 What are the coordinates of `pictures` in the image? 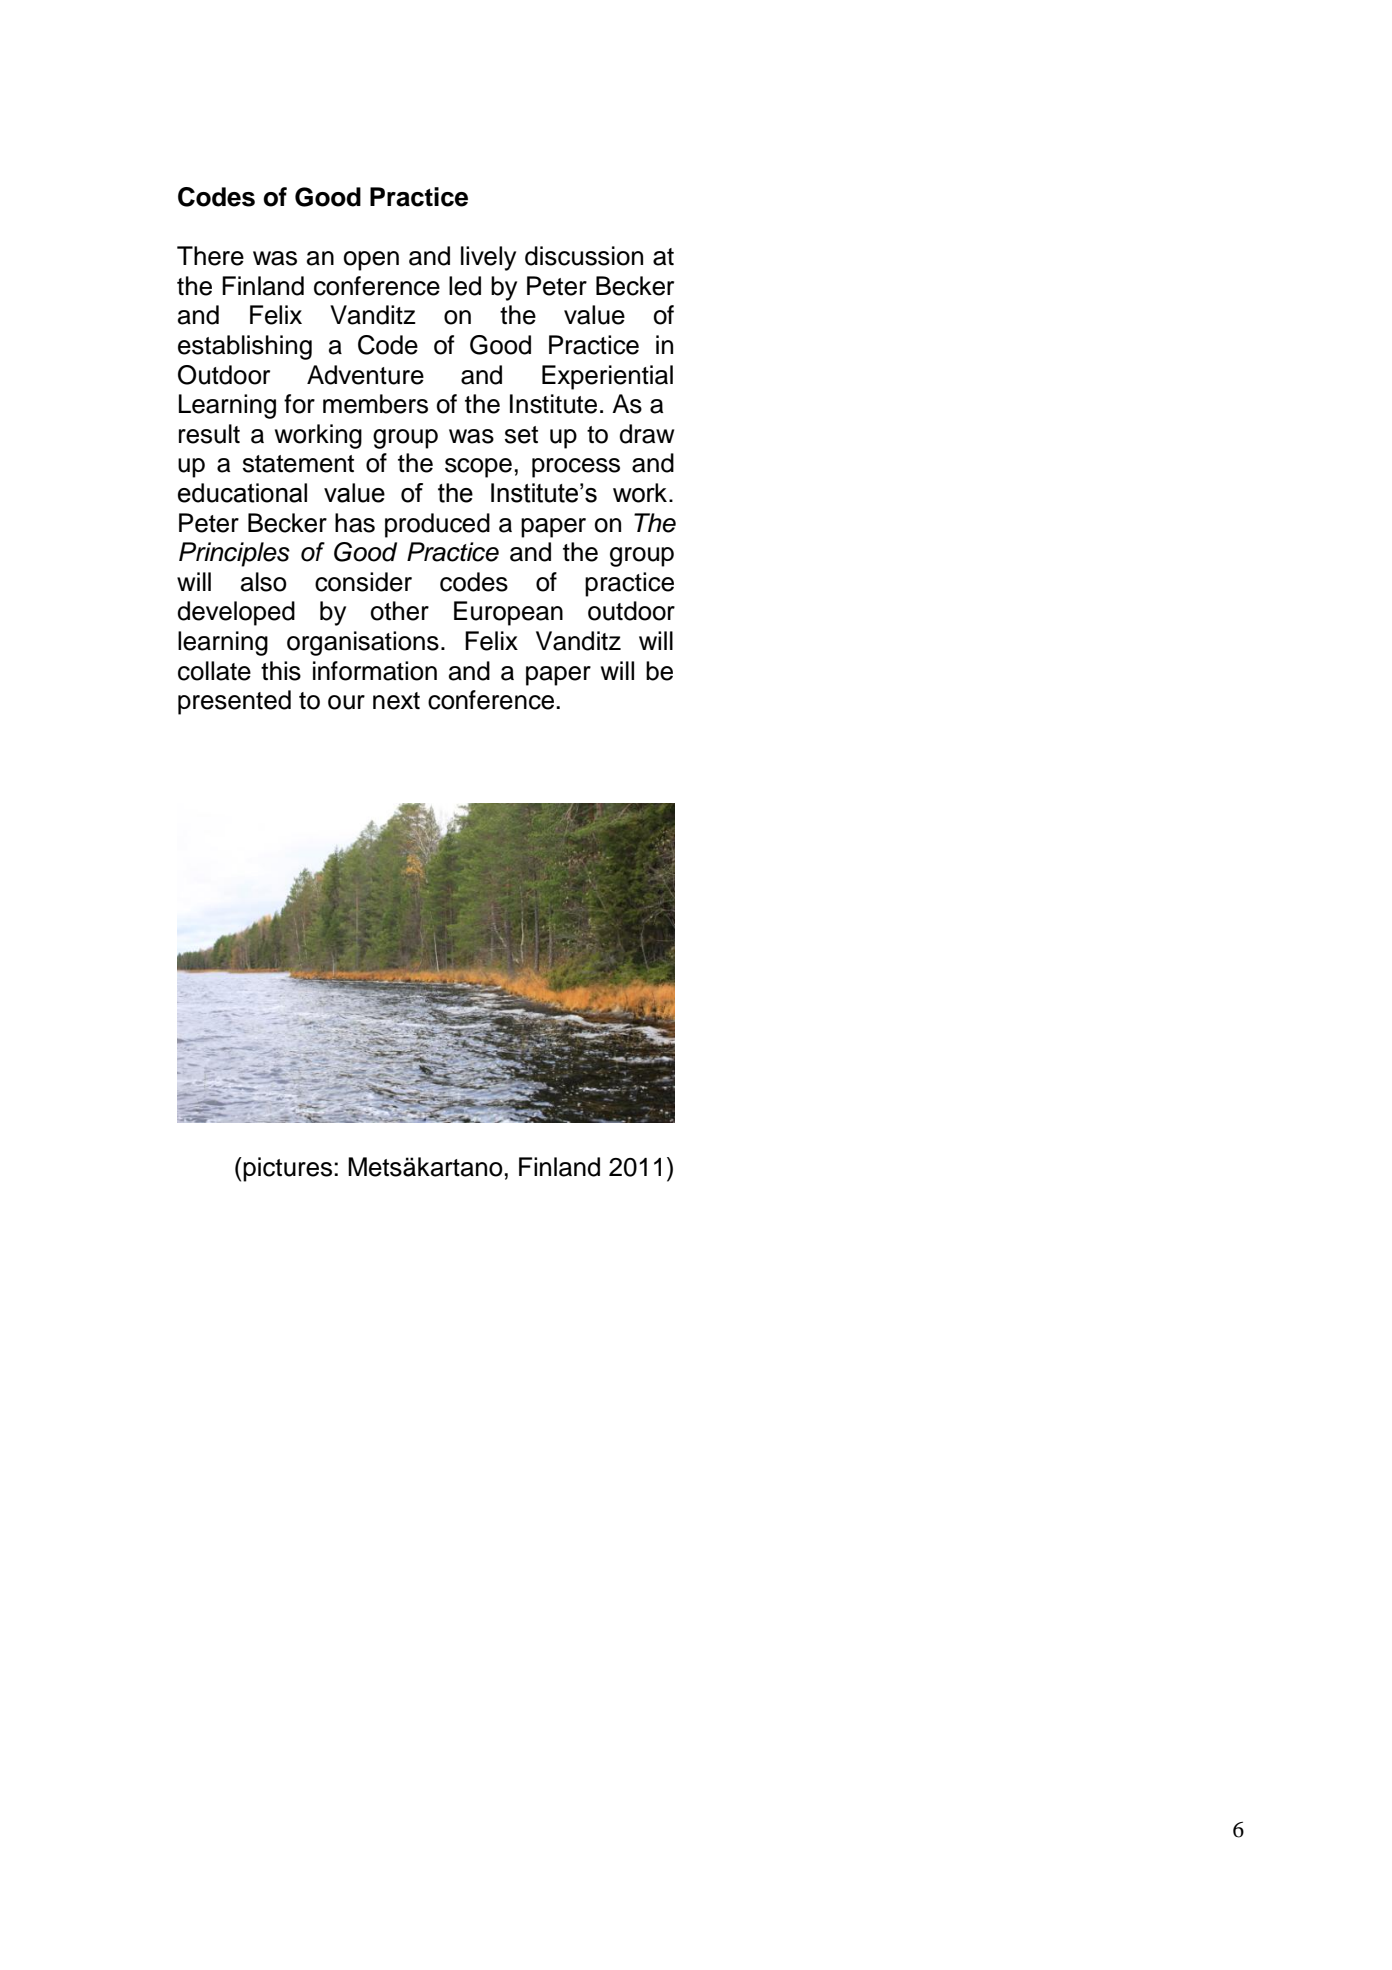 It's located at (289, 1169).
